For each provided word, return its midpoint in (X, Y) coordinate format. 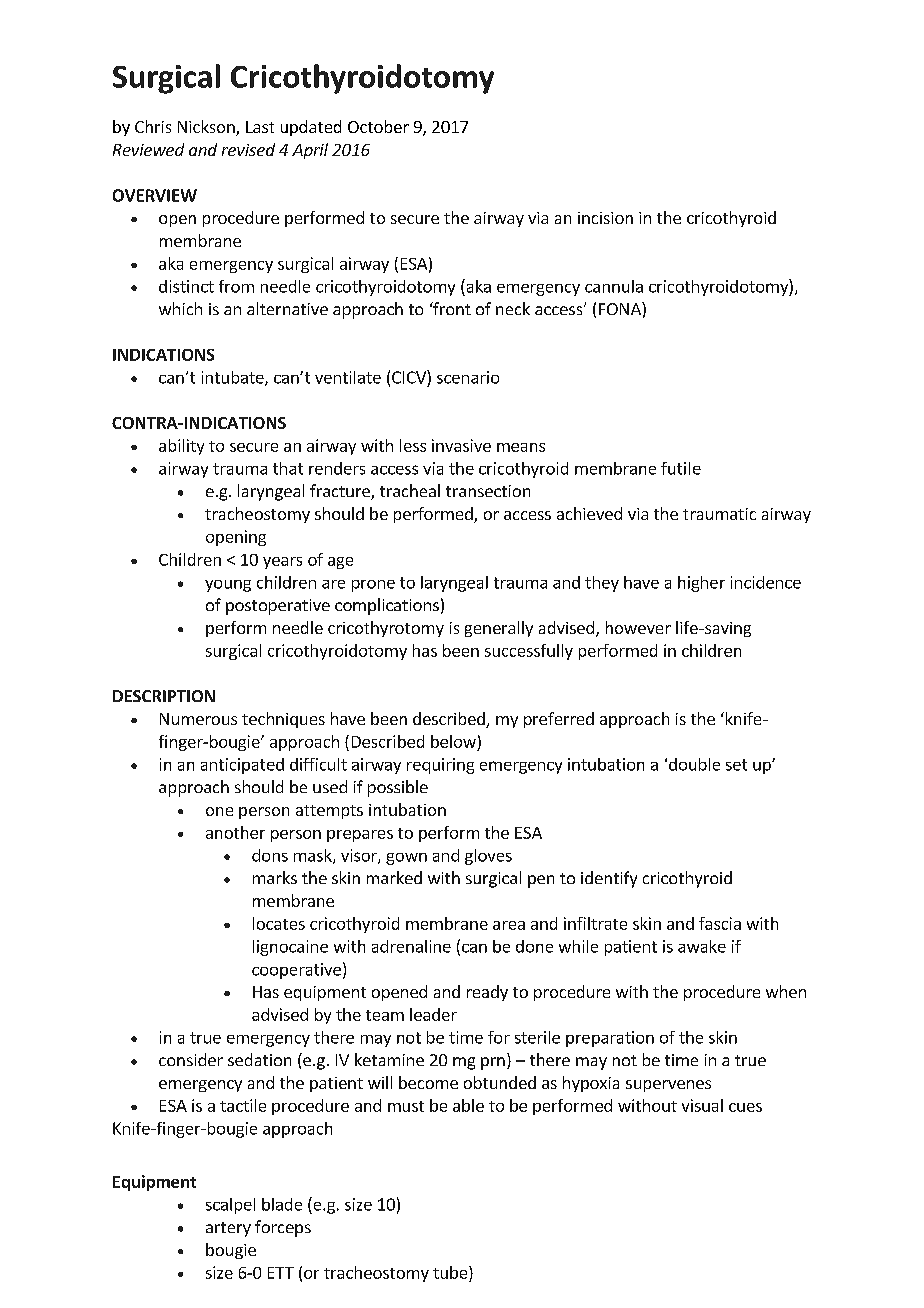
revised (248, 149)
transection (488, 491)
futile (681, 468)
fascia (720, 923)
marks (275, 877)
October (378, 126)
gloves (488, 857)
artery (228, 1229)
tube (451, 1272)
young (228, 586)
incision (605, 218)
